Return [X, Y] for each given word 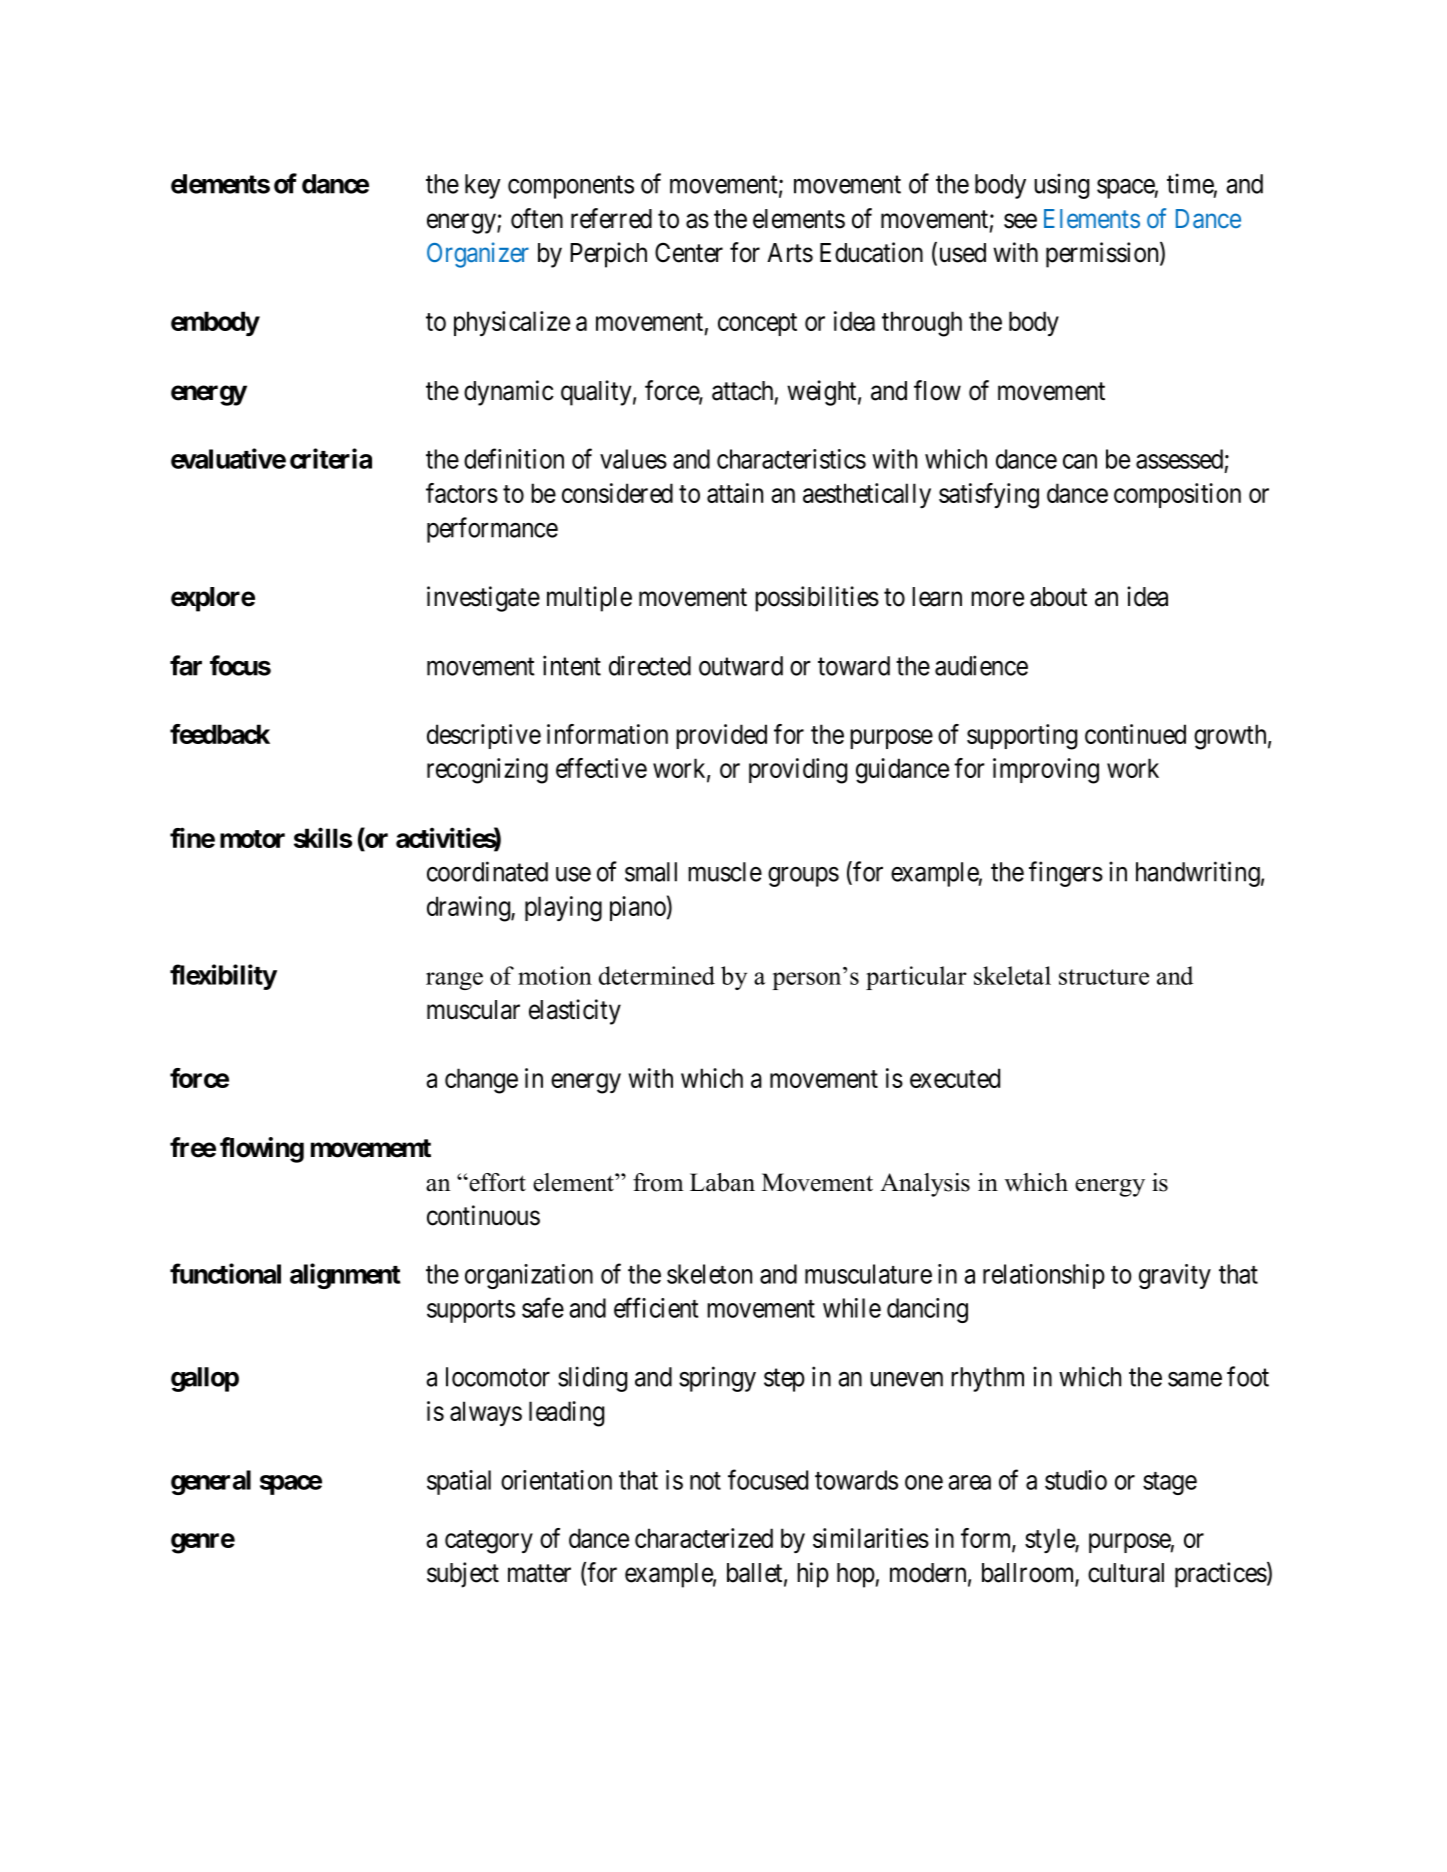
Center [689, 252]
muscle [725, 872]
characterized [704, 1538]
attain [735, 493]
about [1058, 597]
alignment [345, 1276]
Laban [722, 1182]
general [211, 1482]
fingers [1066, 874]
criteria [331, 458]
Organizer [478, 255]
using [1061, 186]
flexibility [223, 977]
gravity [1175, 1276]
